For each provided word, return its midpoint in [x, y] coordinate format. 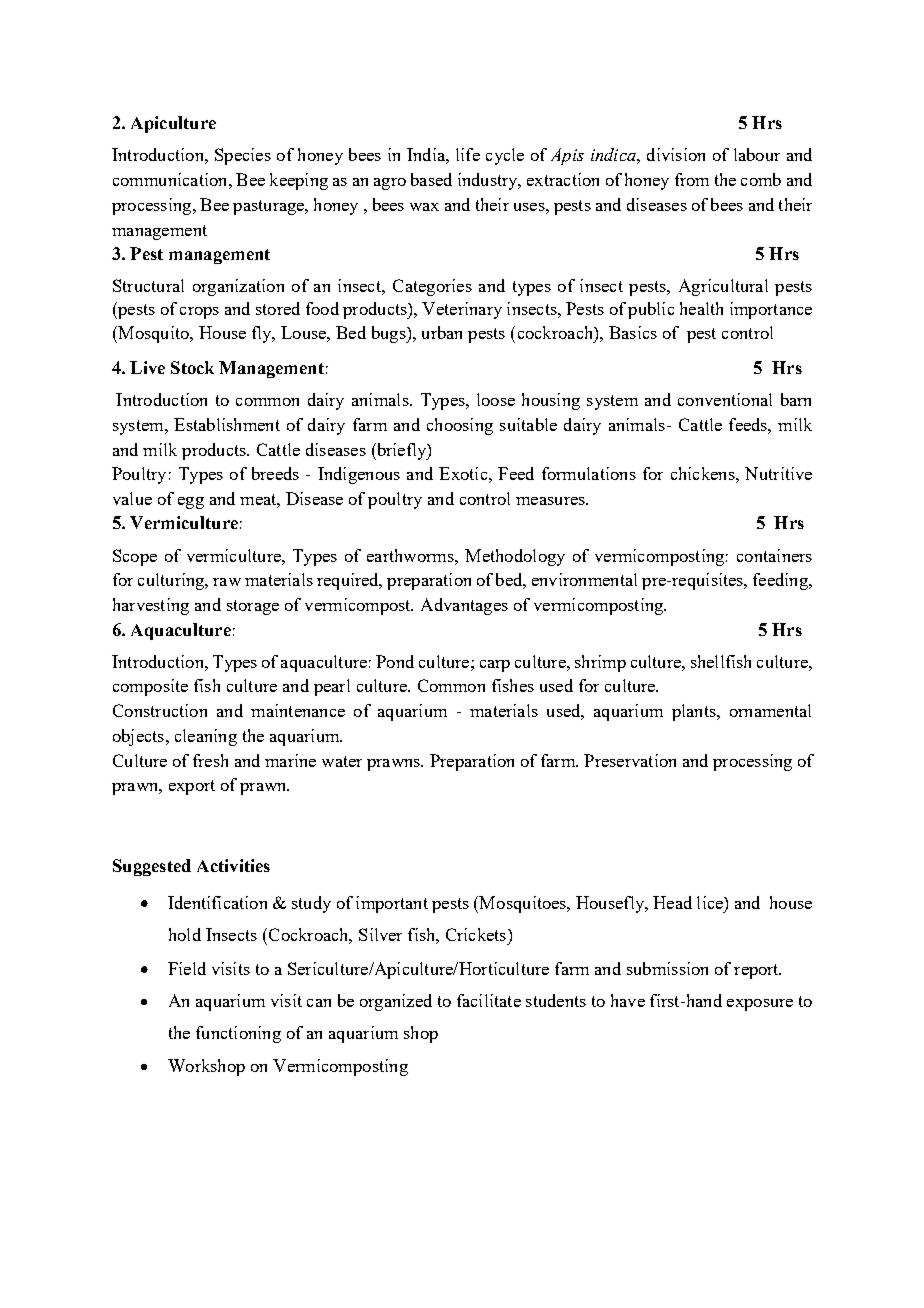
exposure [760, 1005]
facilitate [489, 1000]
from [692, 179]
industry [489, 181]
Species [243, 156]
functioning [238, 1034]
